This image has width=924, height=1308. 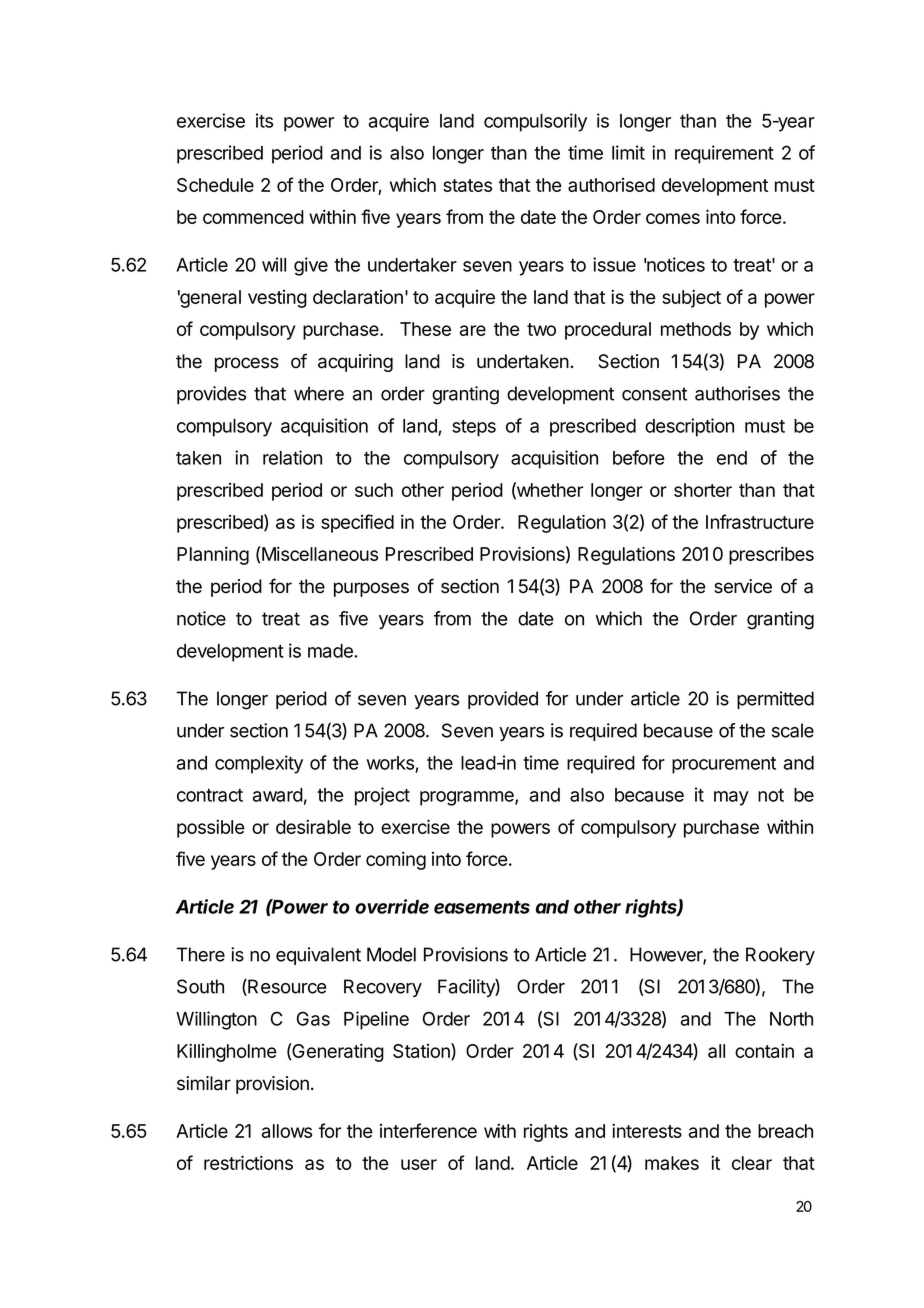 I want to click on interference, so click(x=428, y=1130).
